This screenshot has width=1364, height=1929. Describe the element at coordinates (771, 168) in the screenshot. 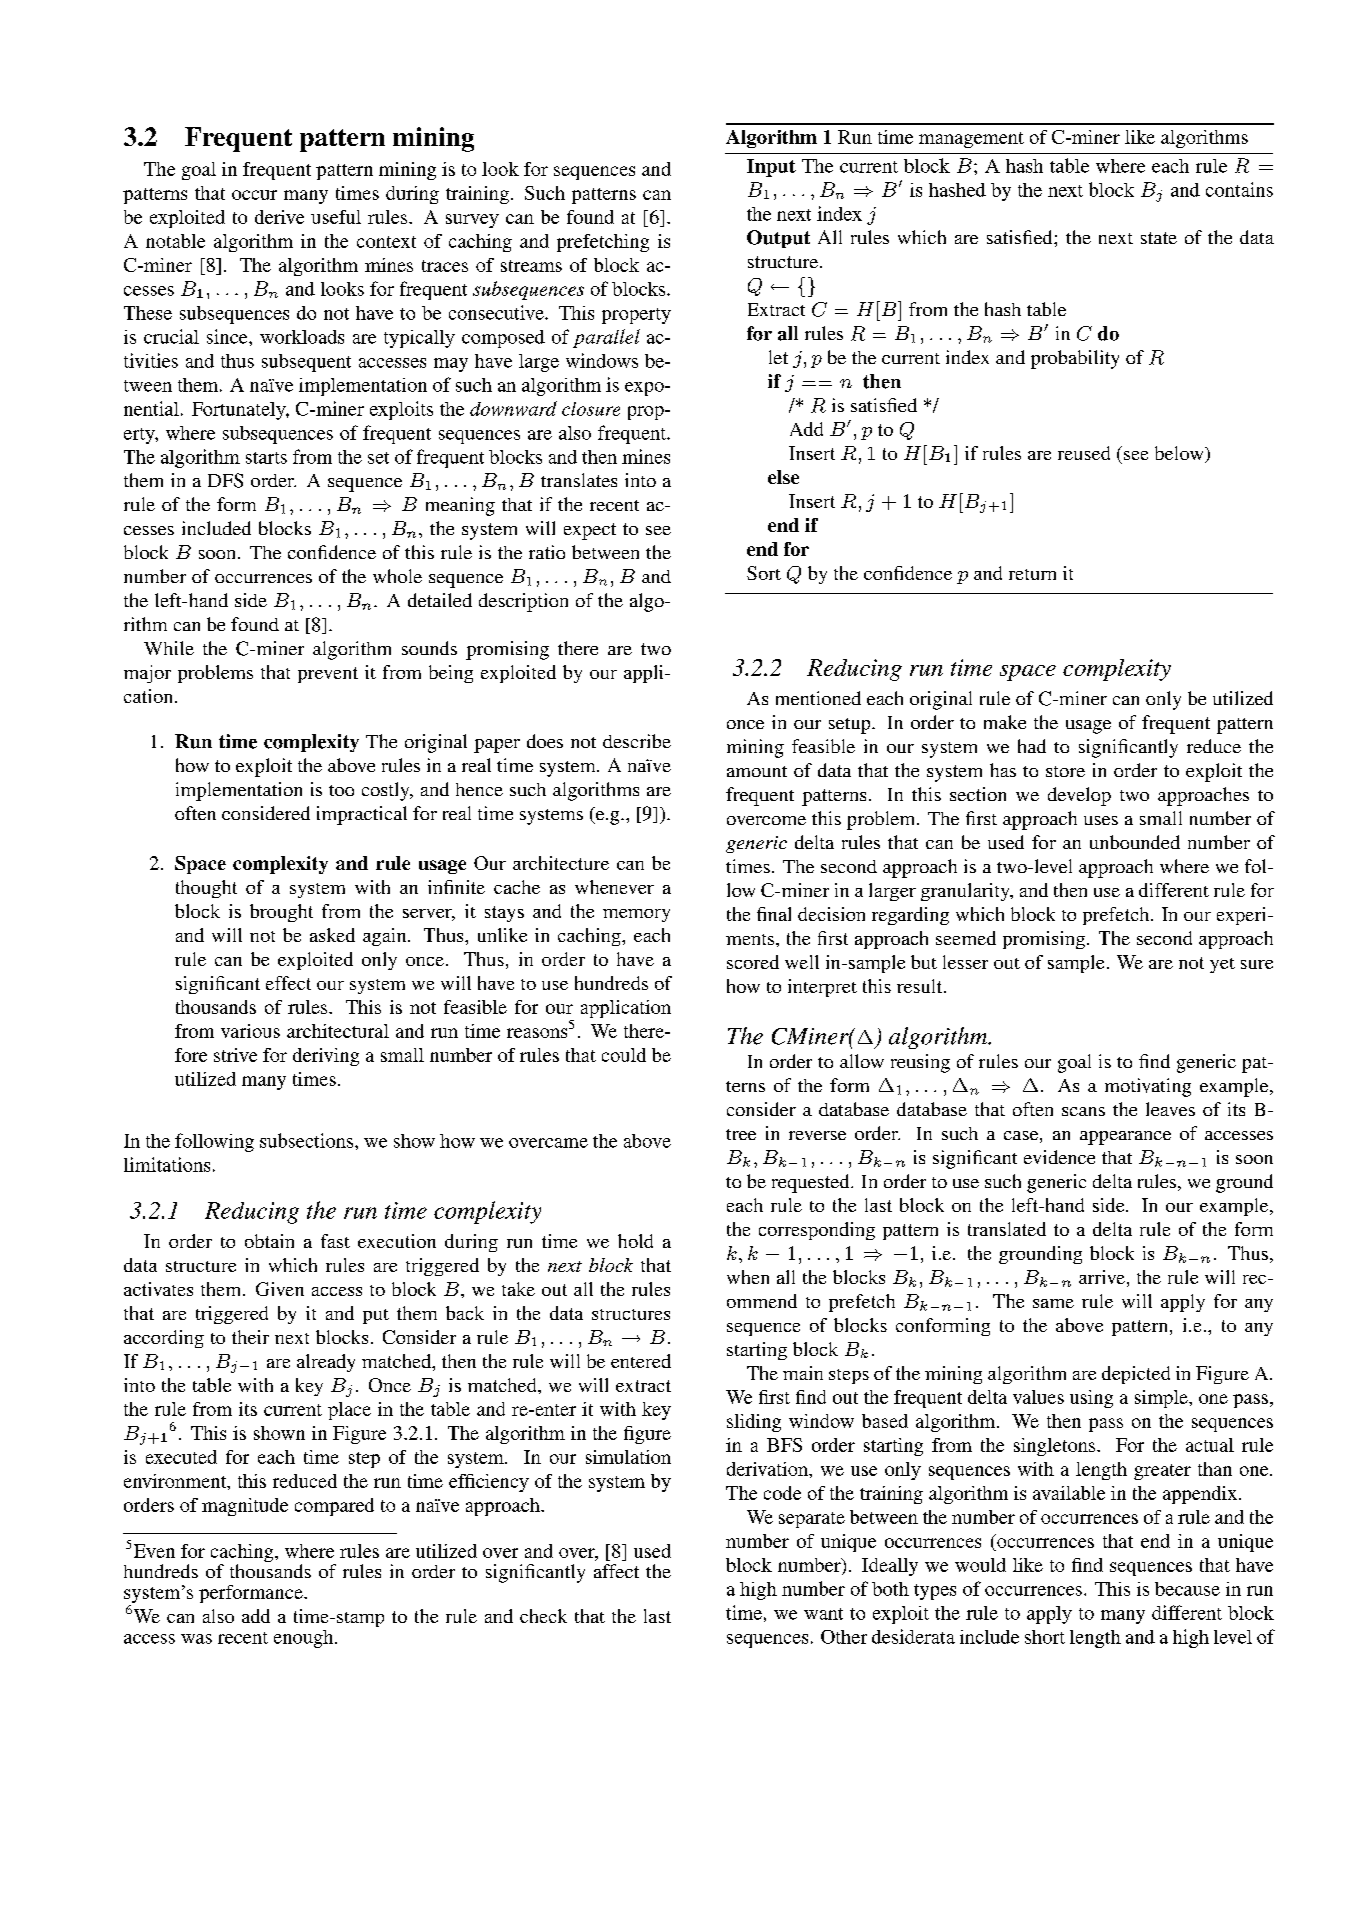

I see `Input` at that location.
